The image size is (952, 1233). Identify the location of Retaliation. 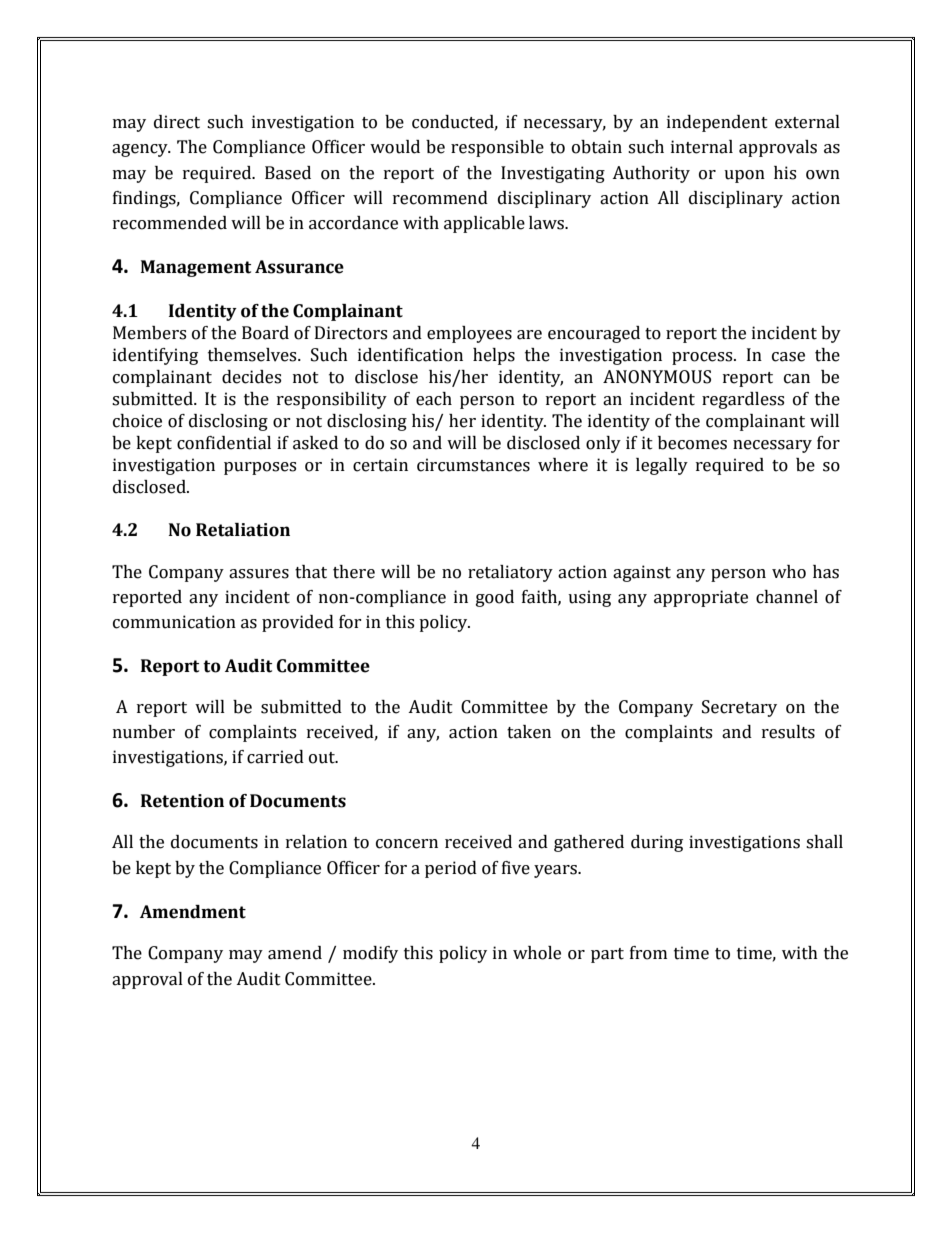
(243, 530).
